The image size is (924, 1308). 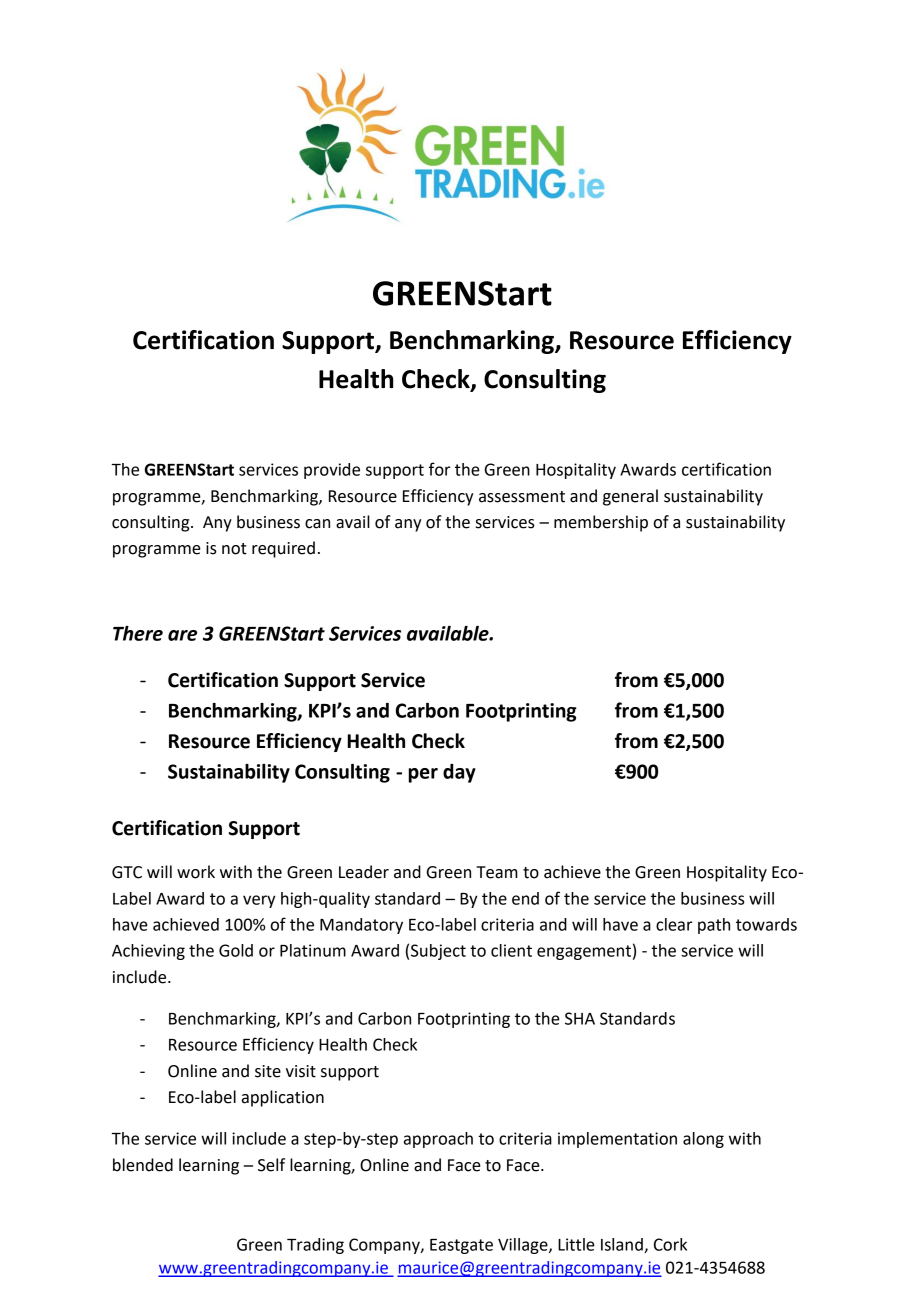 What do you see at coordinates (423, 775) in the screenshot?
I see `per` at bounding box center [423, 775].
